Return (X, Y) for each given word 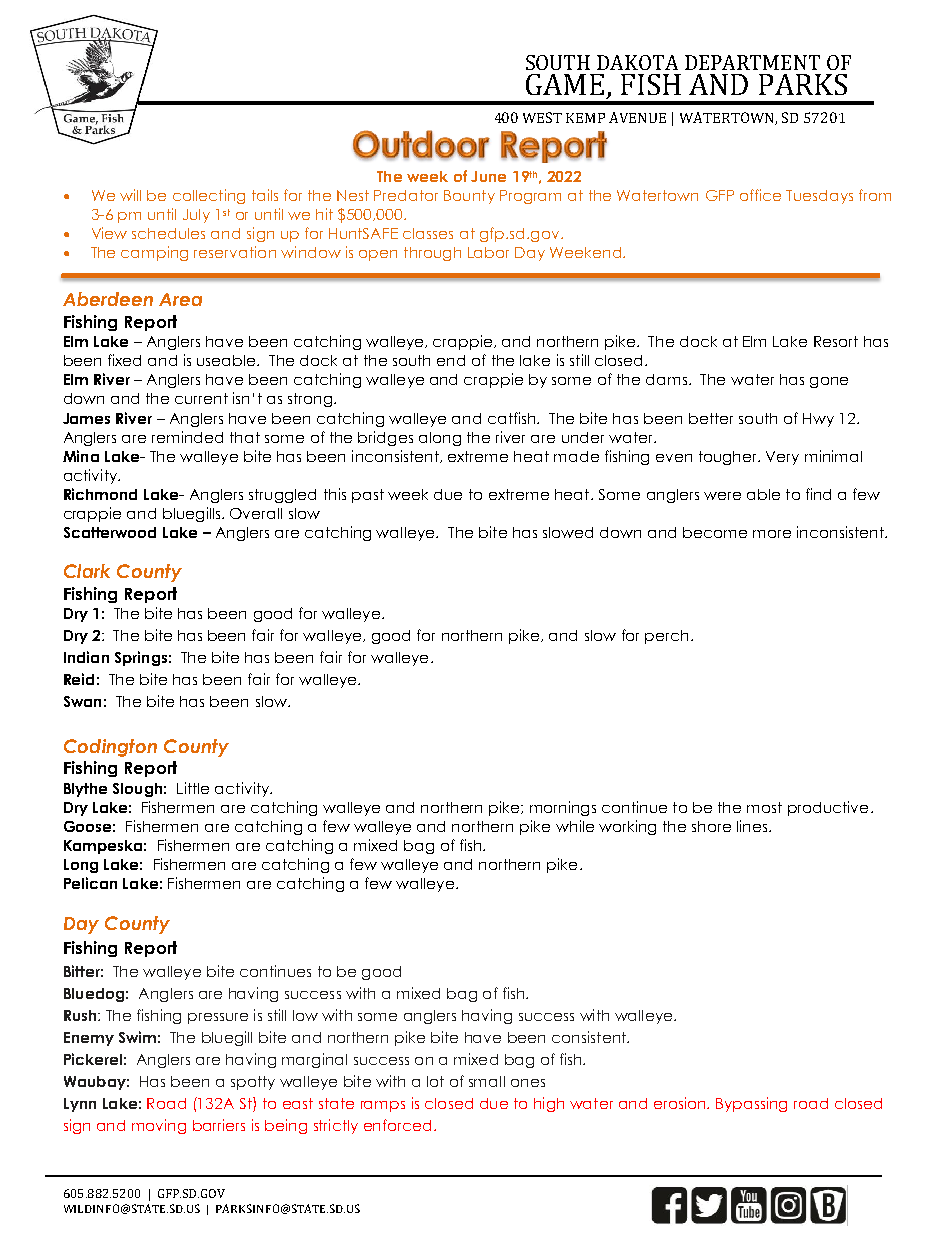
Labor (488, 252)
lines (753, 826)
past (368, 496)
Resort (836, 341)
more (772, 534)
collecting (209, 196)
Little (193, 788)
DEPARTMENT (752, 62)
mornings (563, 808)
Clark (87, 571)
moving (159, 1126)
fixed (124, 360)
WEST (542, 117)
